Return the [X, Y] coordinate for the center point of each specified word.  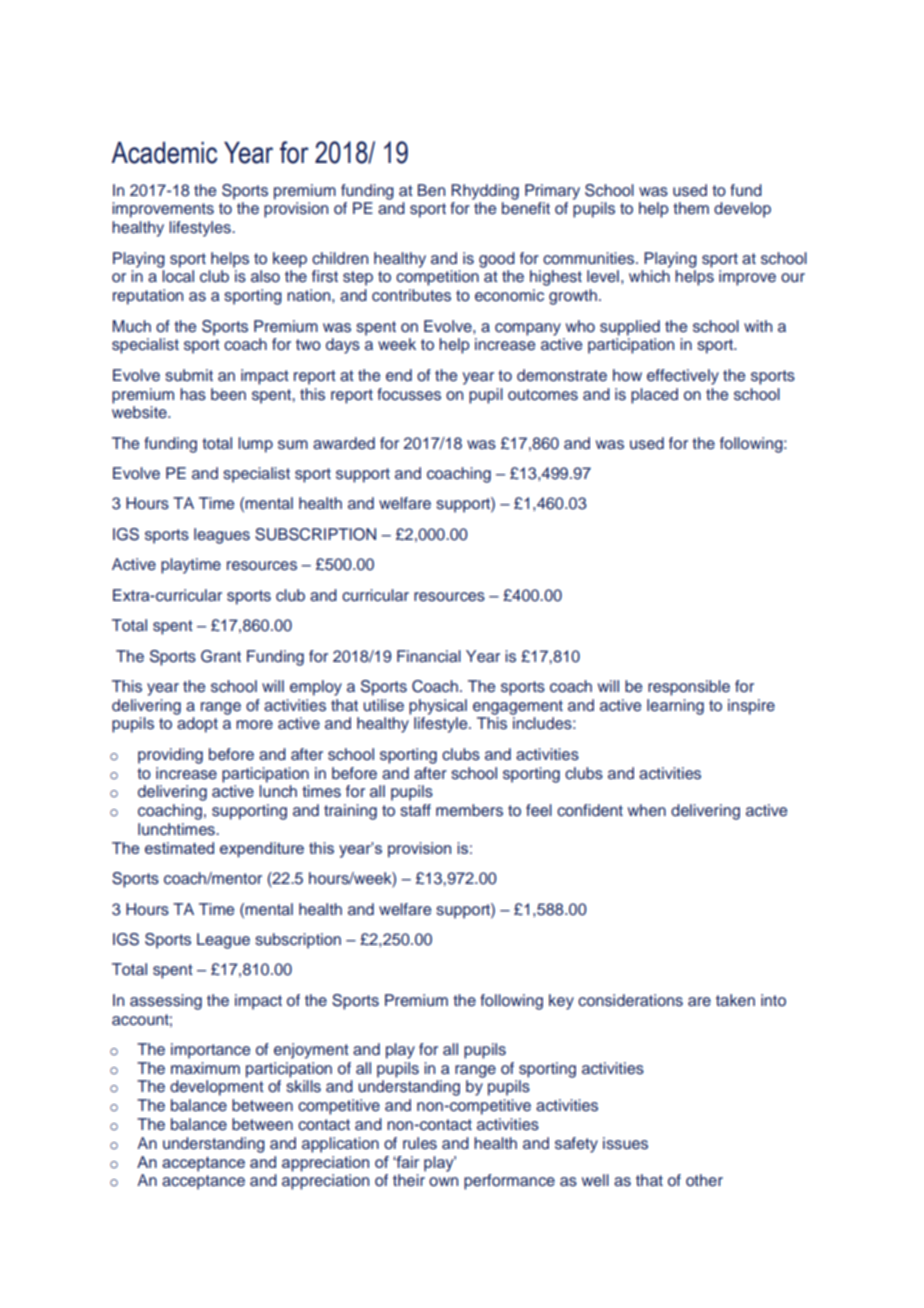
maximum [205, 1068]
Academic [164, 153]
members [469, 810]
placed [654, 396]
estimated [179, 848]
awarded [344, 443]
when [647, 810]
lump [255, 445]
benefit [526, 208]
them [691, 208]
